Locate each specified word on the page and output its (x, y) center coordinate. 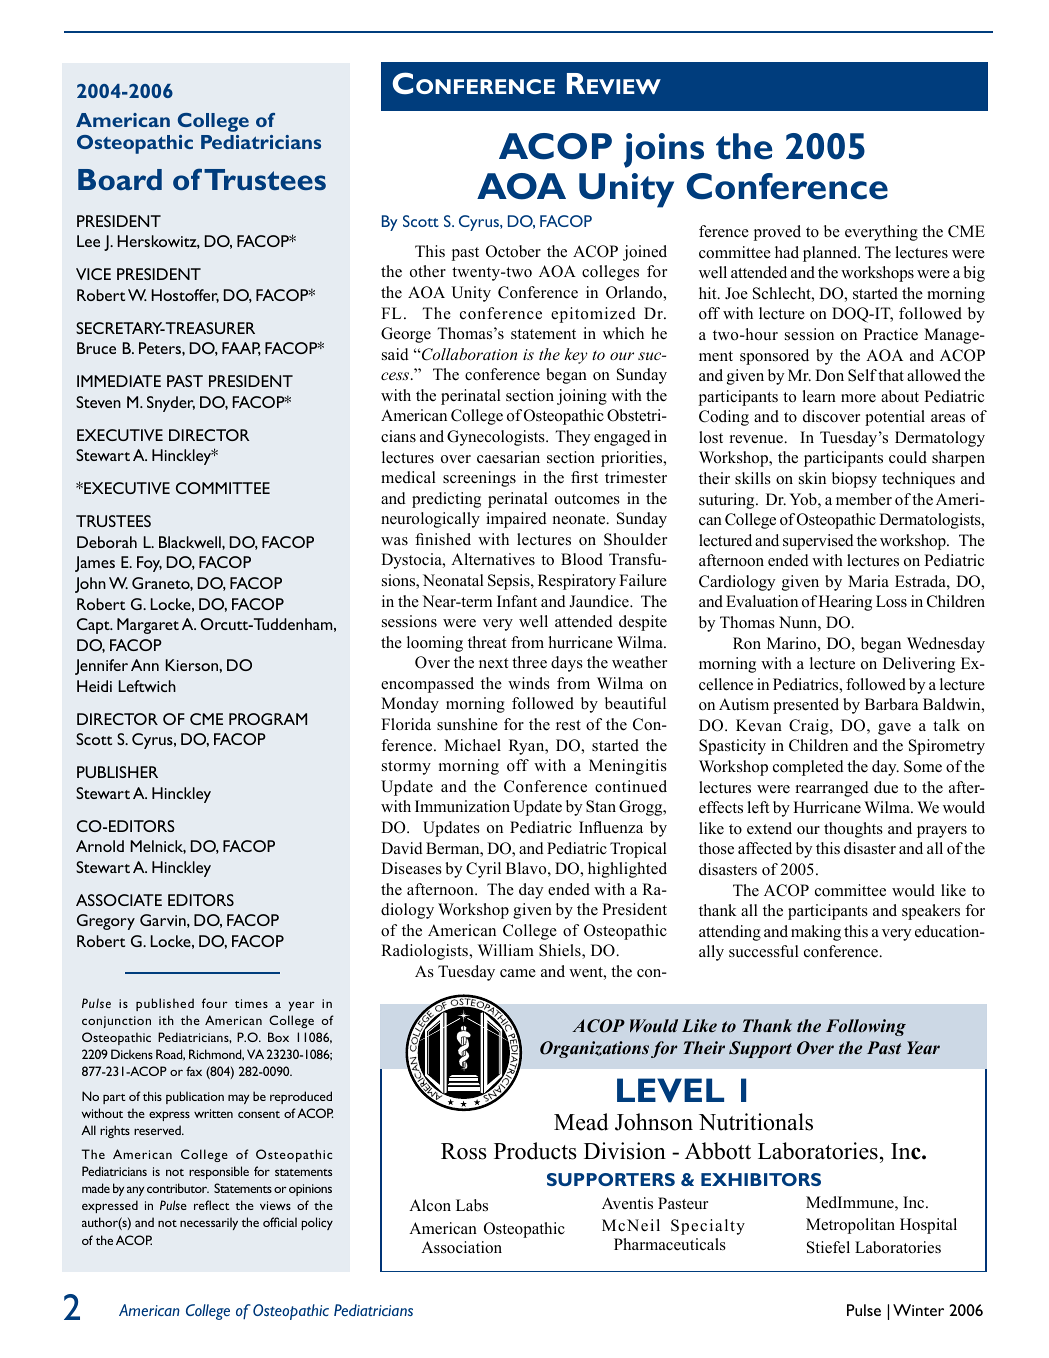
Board (120, 179)
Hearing (845, 603)
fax (194, 1071)
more (858, 398)
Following (866, 1027)
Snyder (171, 404)
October (513, 251)
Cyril (483, 870)
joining (582, 397)
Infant (517, 601)
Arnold (100, 846)
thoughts (853, 830)
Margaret (148, 626)
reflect (212, 1205)
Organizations (594, 1049)
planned (831, 254)
